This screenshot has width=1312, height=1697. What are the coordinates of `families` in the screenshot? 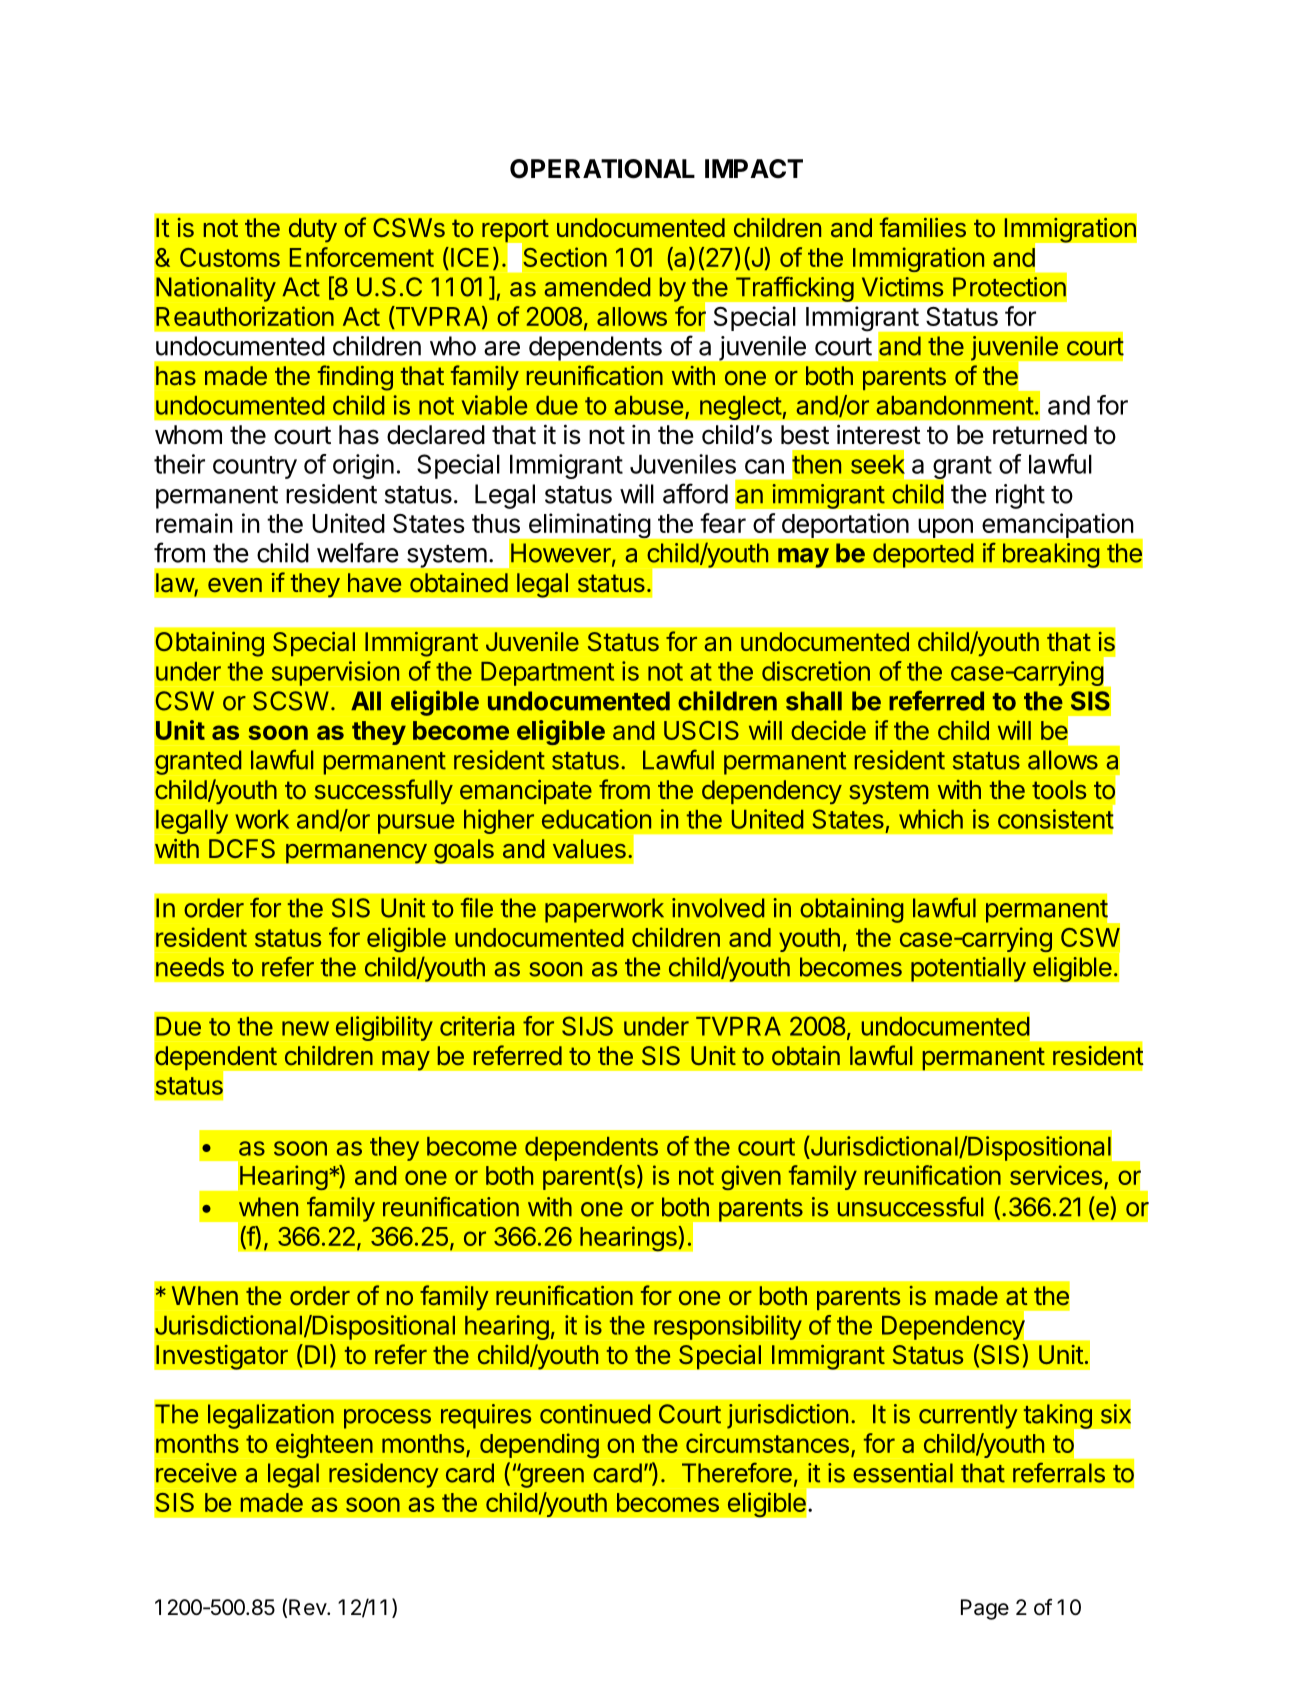 It's located at (923, 227).
